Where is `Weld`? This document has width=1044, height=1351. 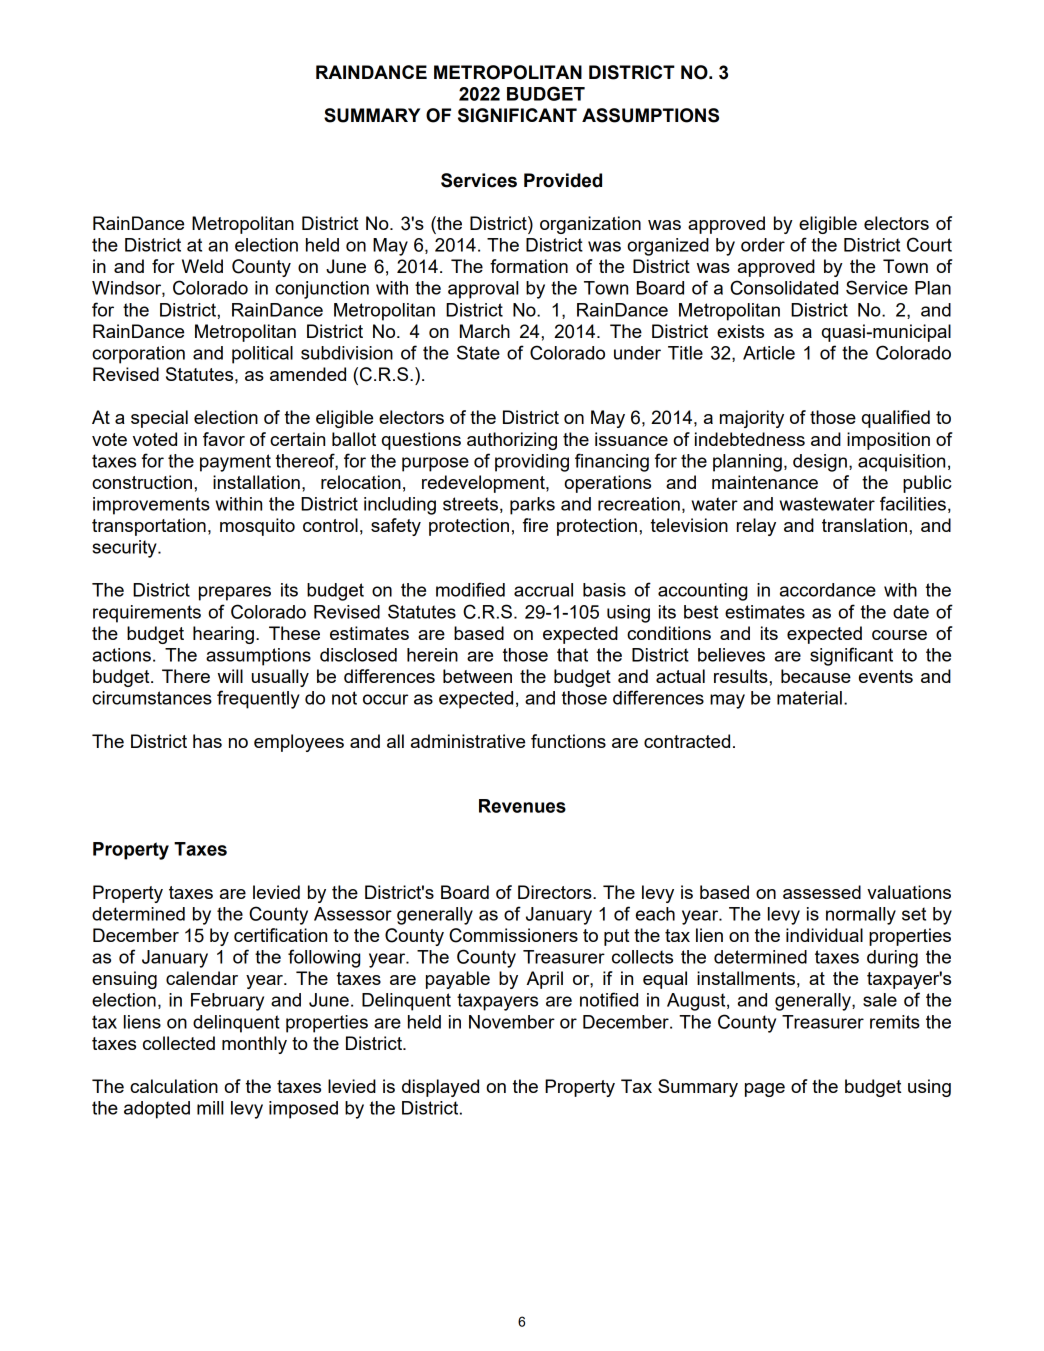
Weld is located at coordinates (202, 266).
